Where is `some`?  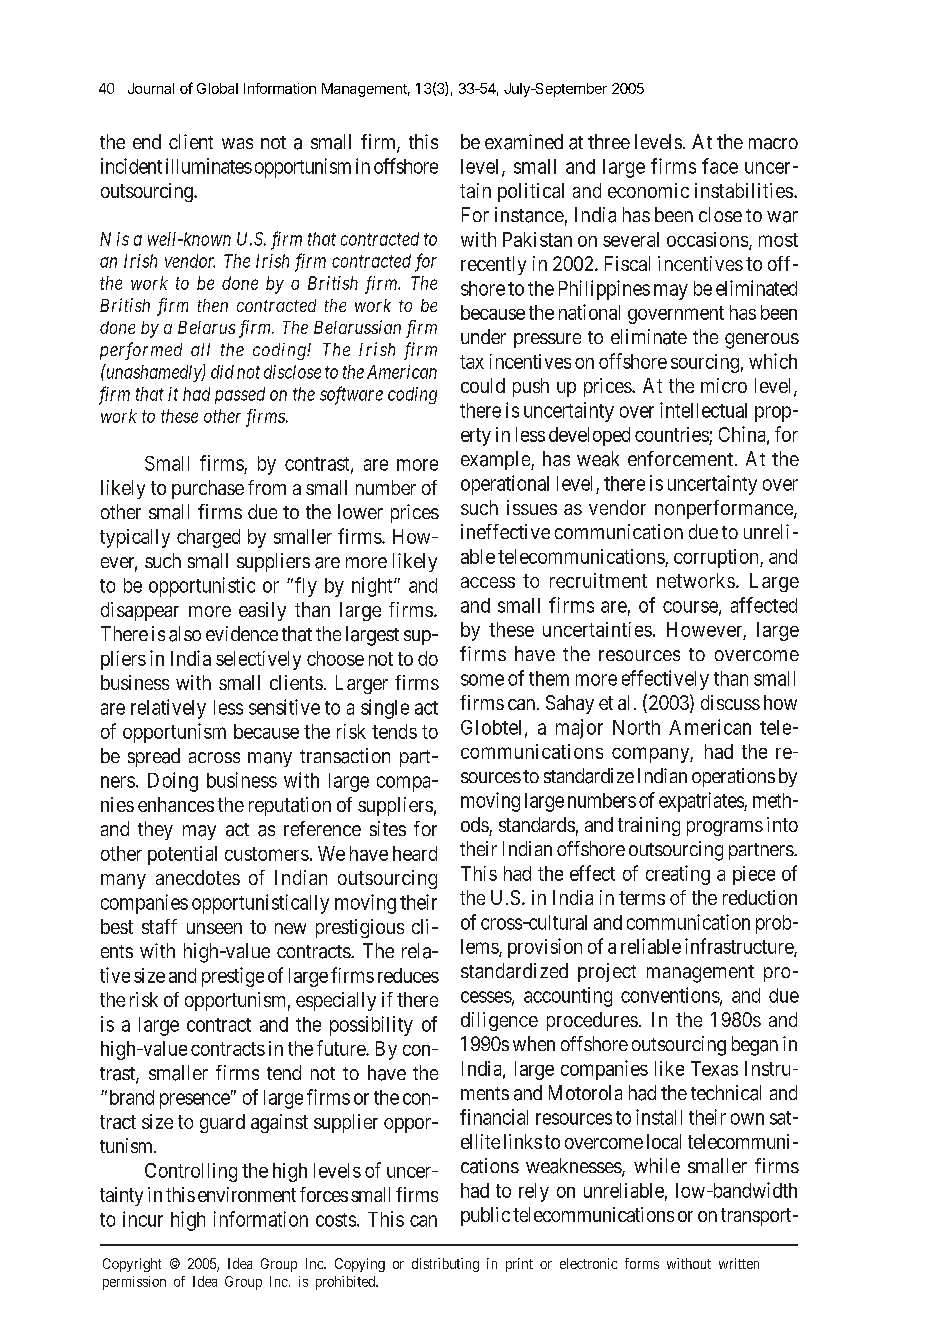
some is located at coordinates (482, 680).
